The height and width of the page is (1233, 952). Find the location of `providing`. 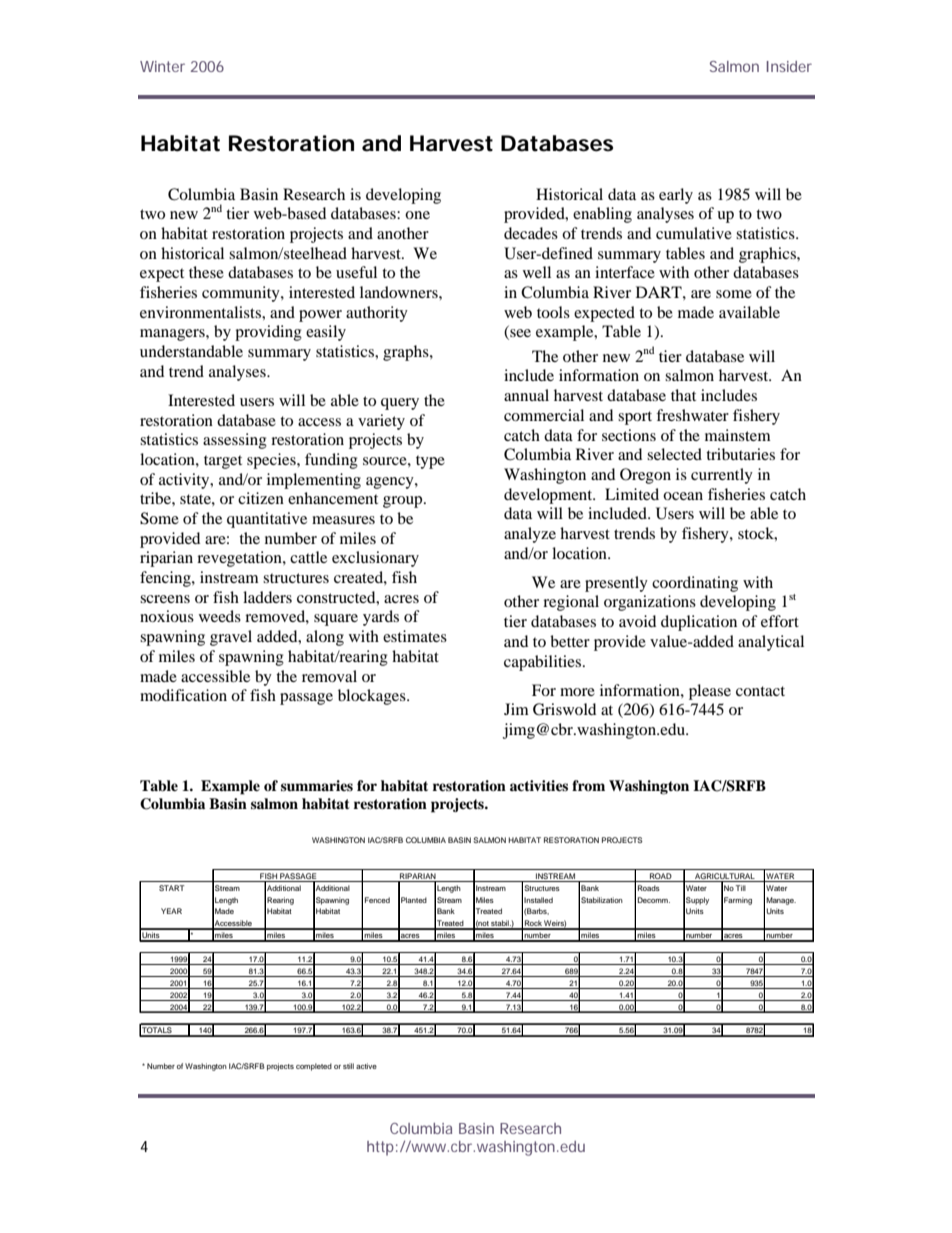

providing is located at coordinates (268, 333).
